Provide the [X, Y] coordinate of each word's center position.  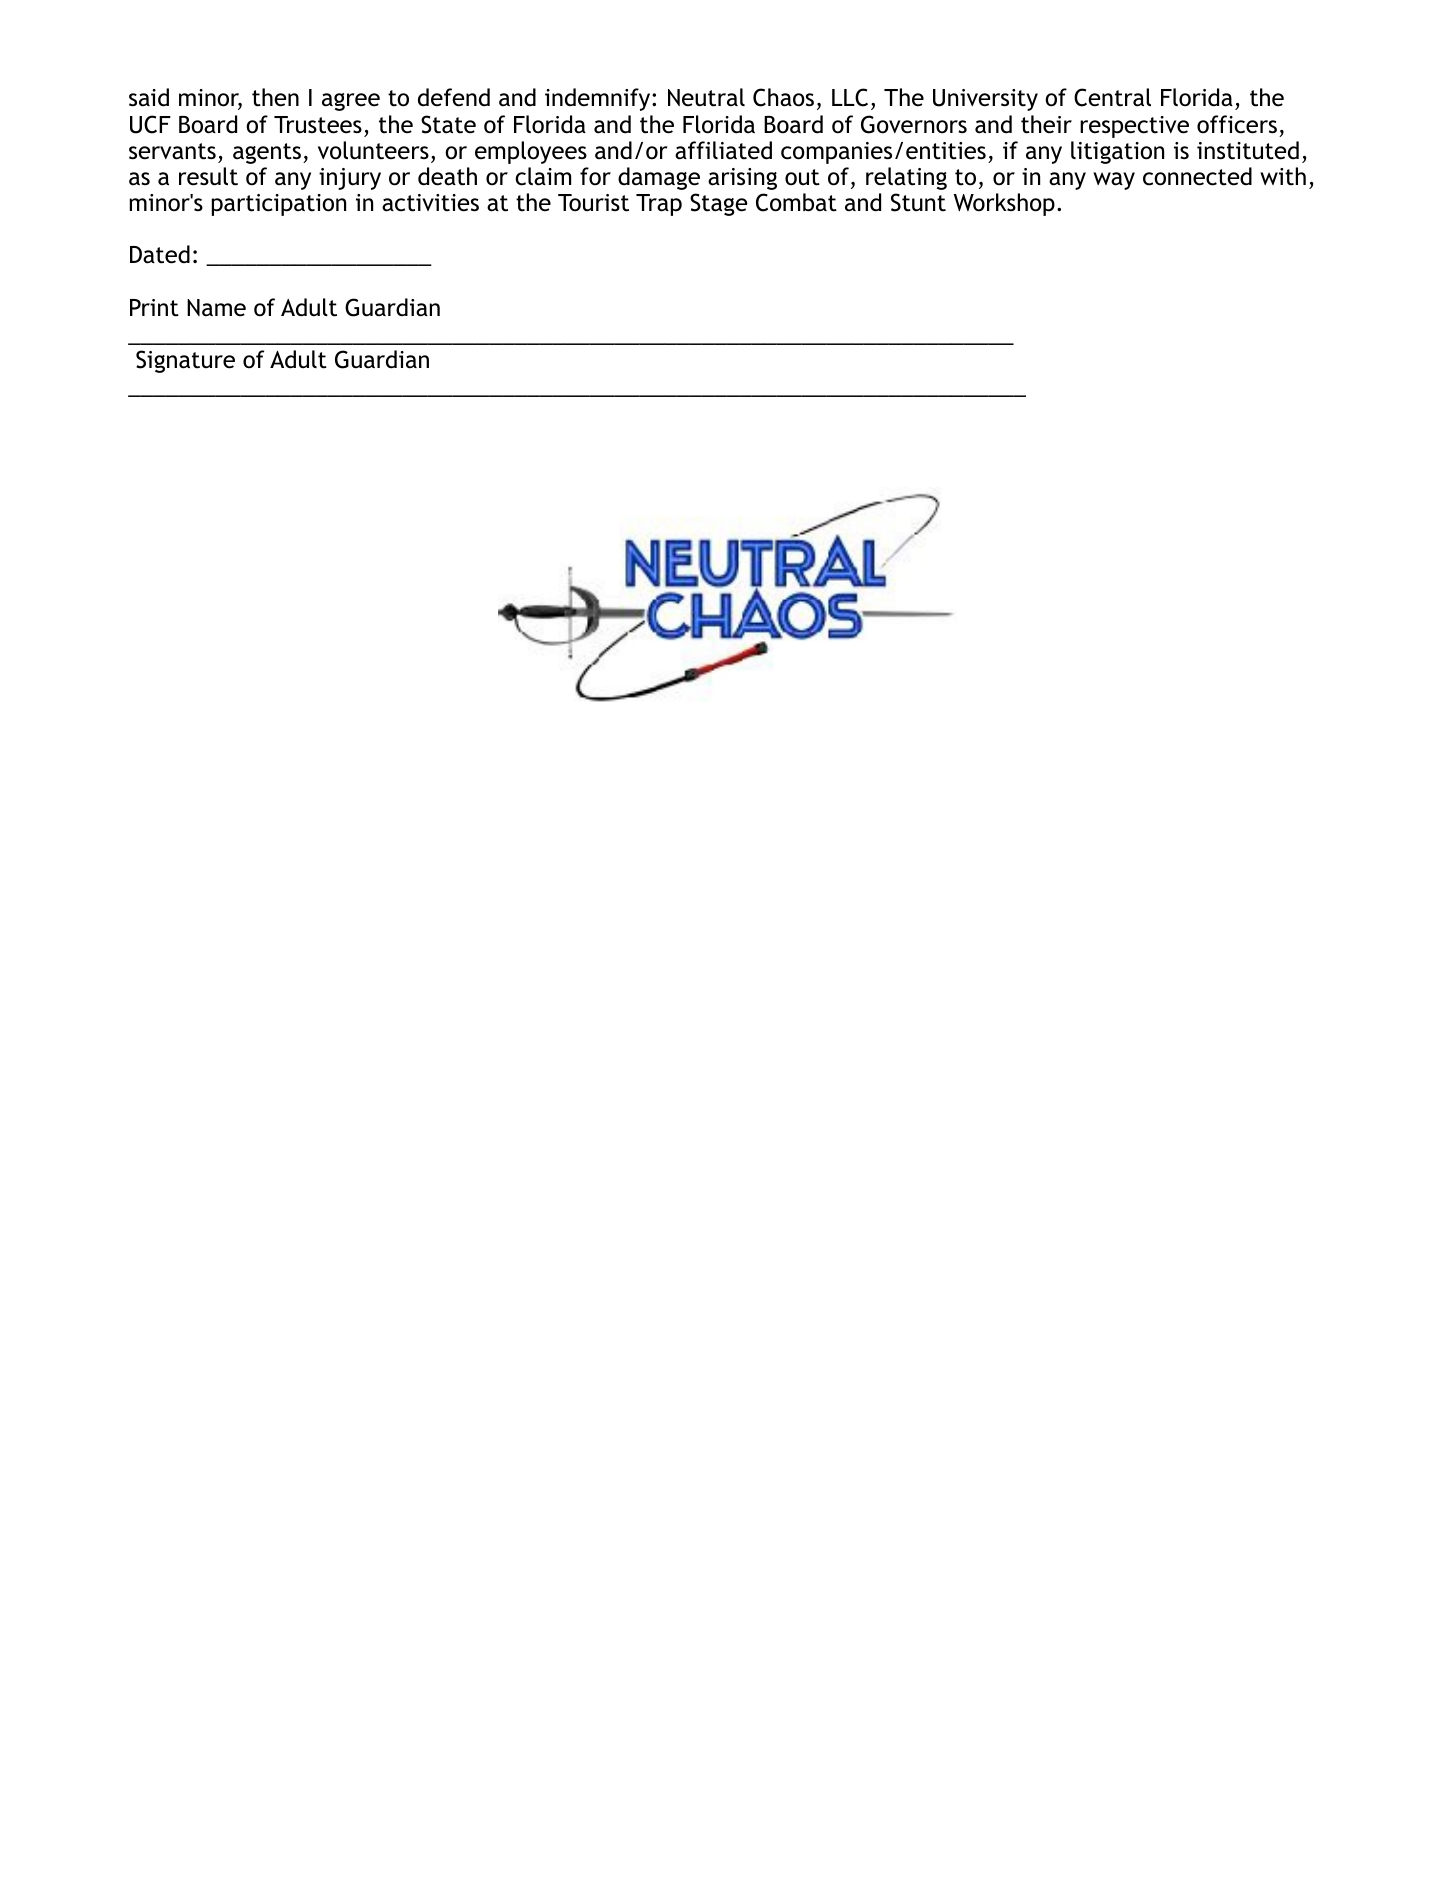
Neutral [706, 97]
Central [1112, 97]
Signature [185, 361]
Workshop [1004, 204]
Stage [719, 204]
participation [279, 205]
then [275, 97]
